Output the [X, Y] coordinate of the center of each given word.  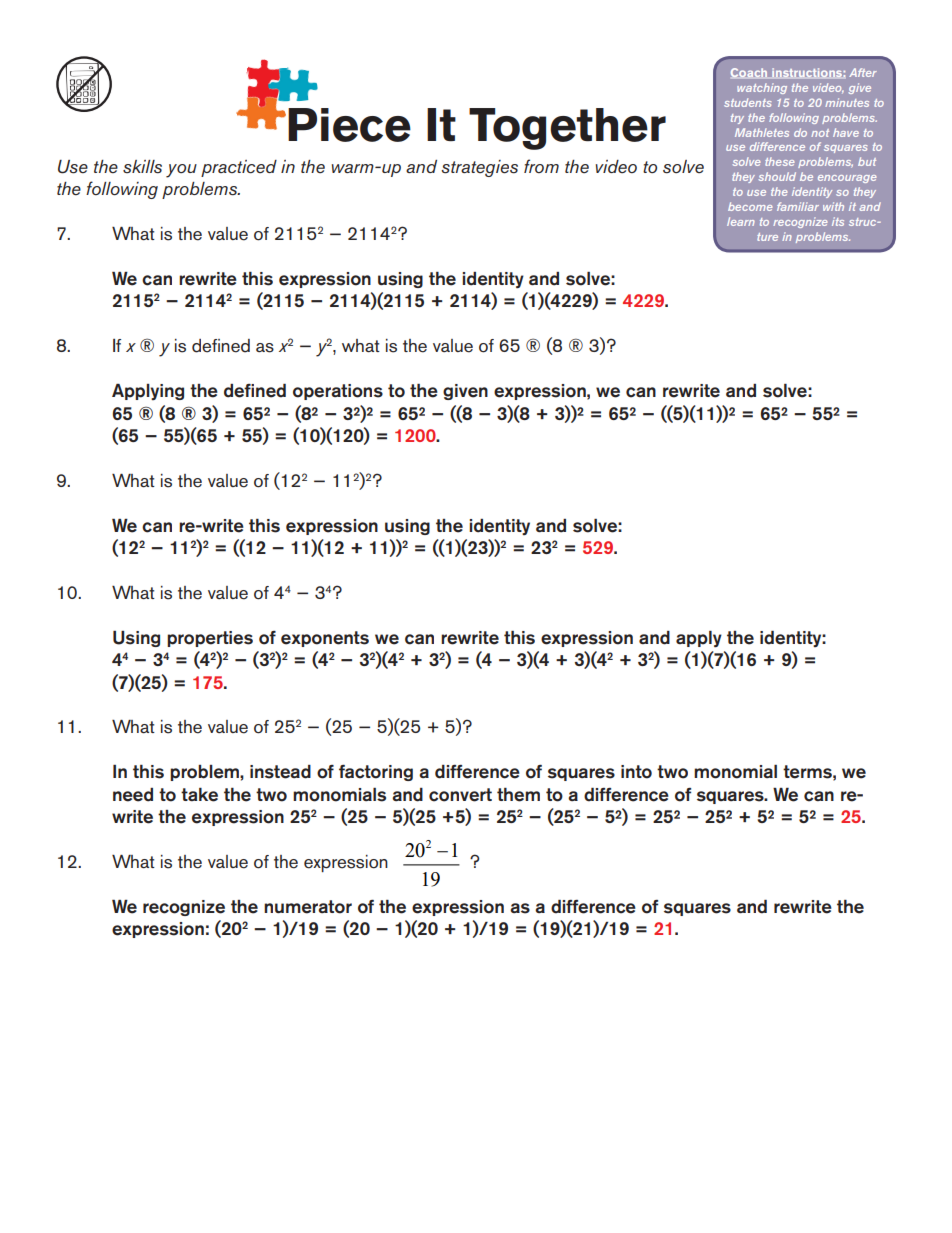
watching [762, 88]
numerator [308, 907]
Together [567, 129]
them [518, 795]
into [636, 772]
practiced [239, 168]
